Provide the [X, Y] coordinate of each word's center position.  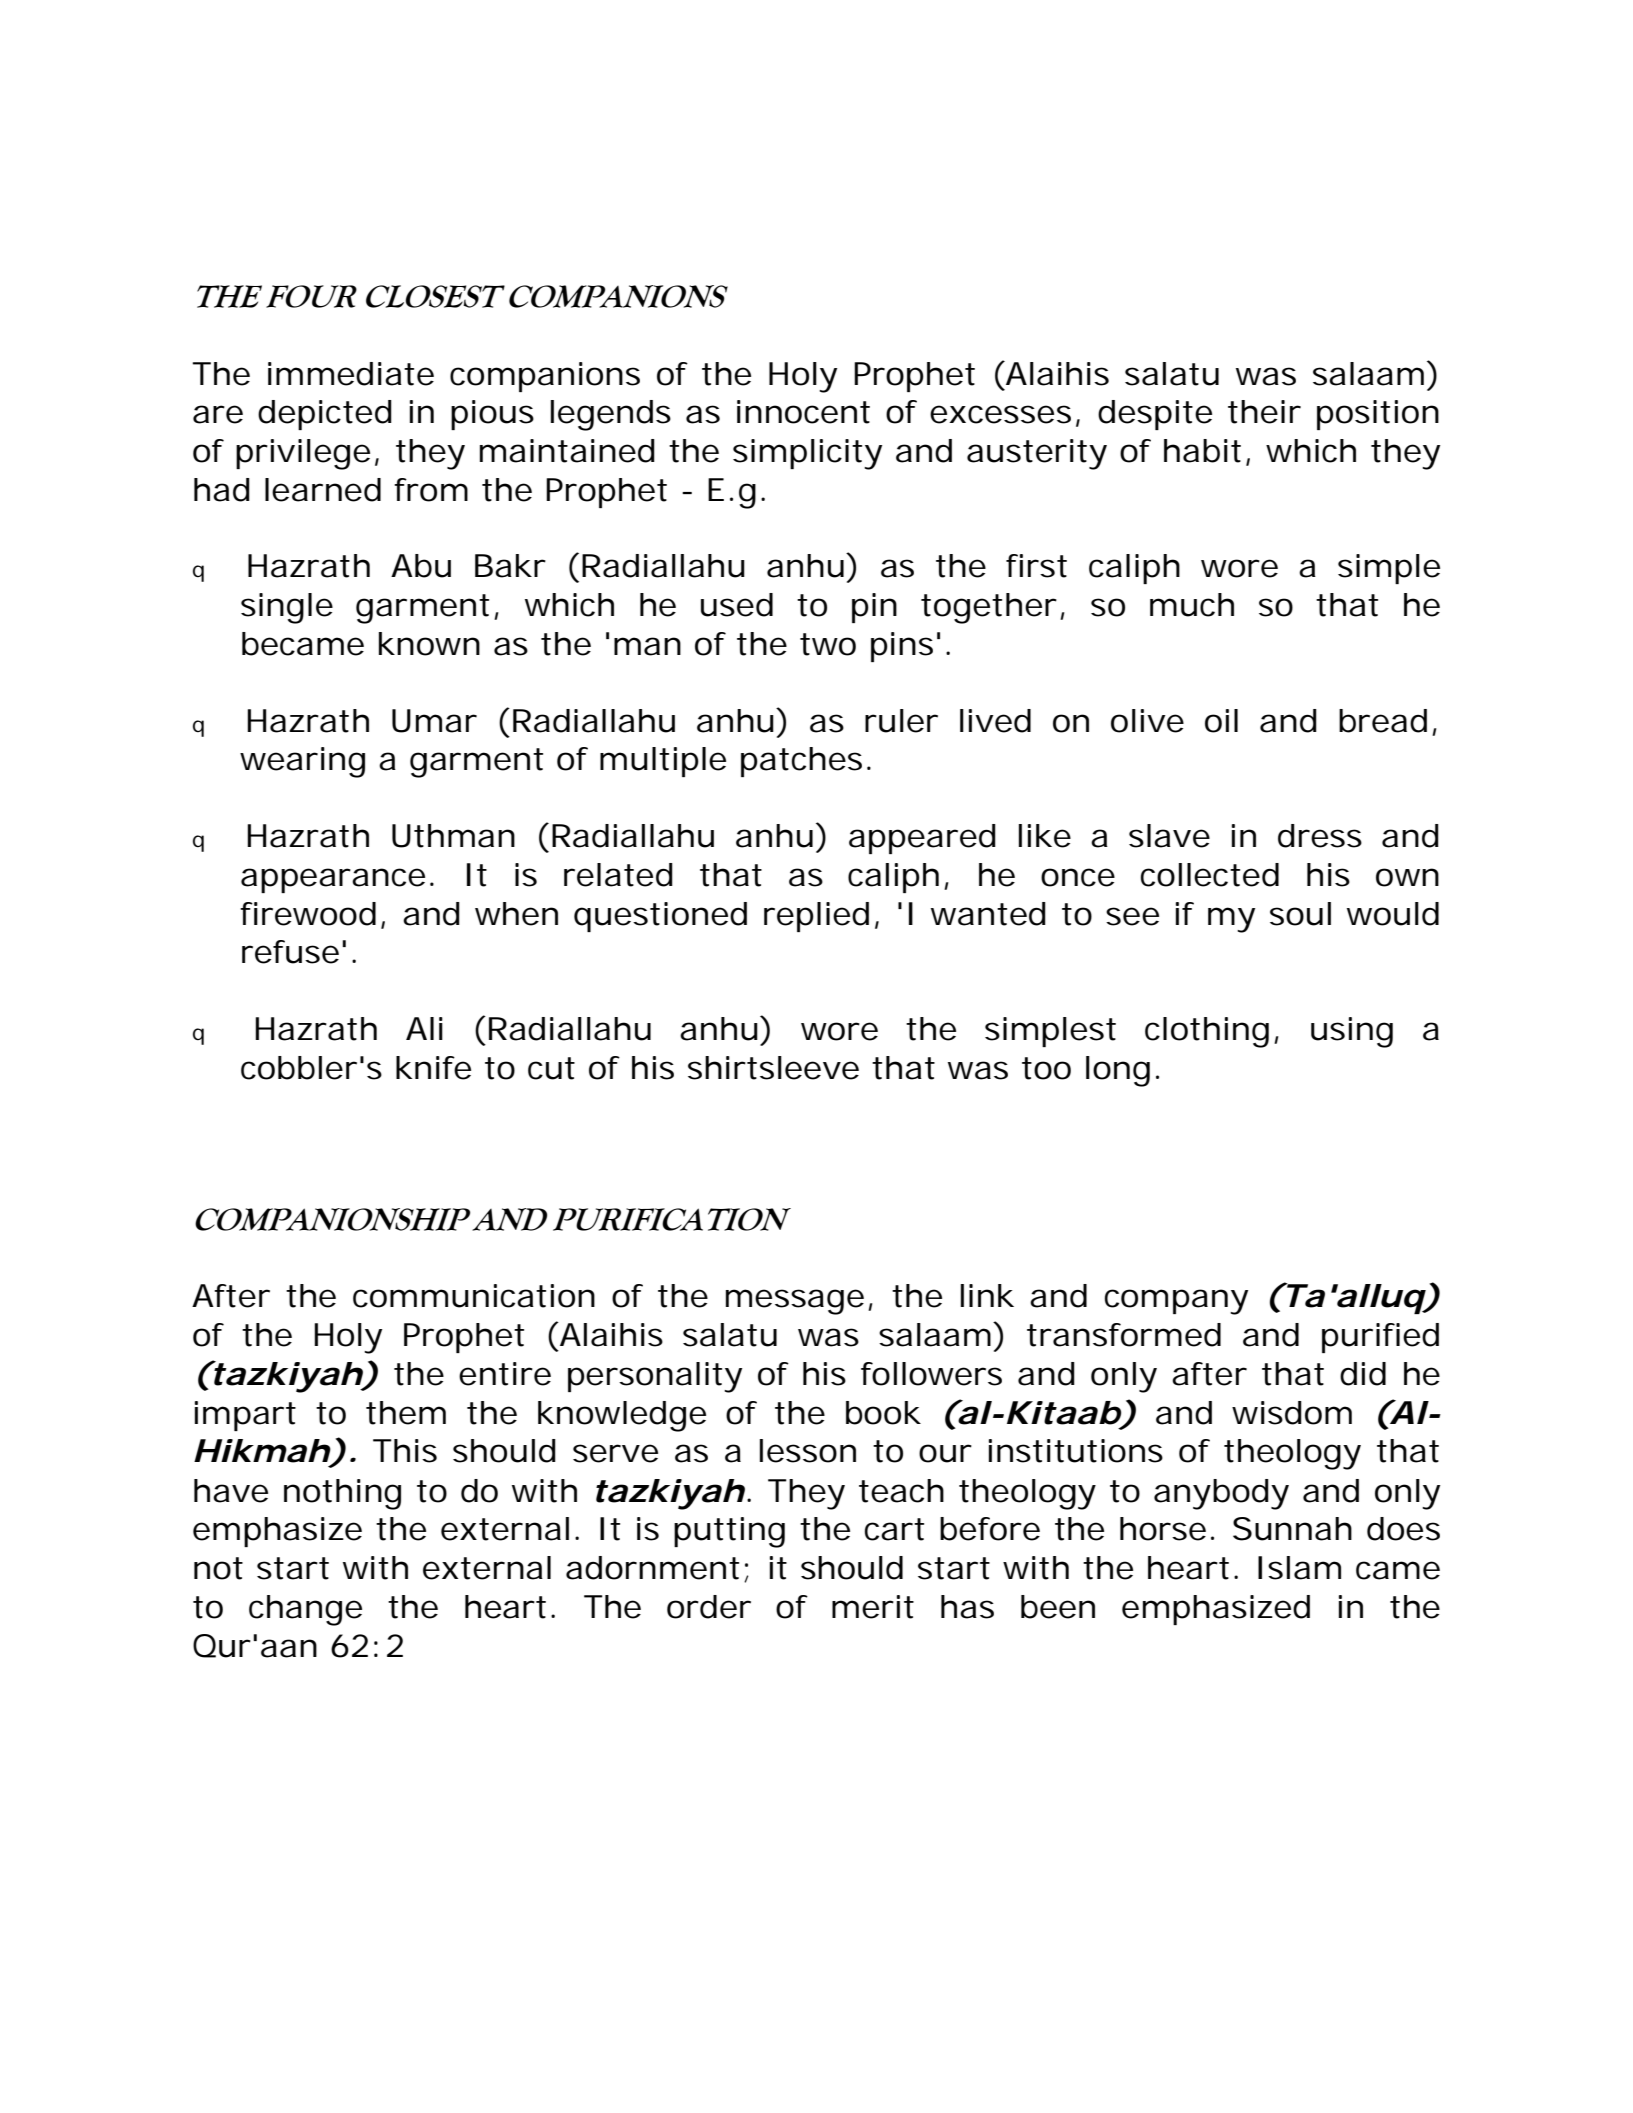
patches [801, 762]
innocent [803, 412]
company [1176, 1302]
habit [1202, 451]
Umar [434, 721]
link [987, 1295]
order [709, 1607]
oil [1221, 721]
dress [1320, 836]
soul [1300, 914]
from [429, 490]
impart [245, 1416]
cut [551, 1068]
